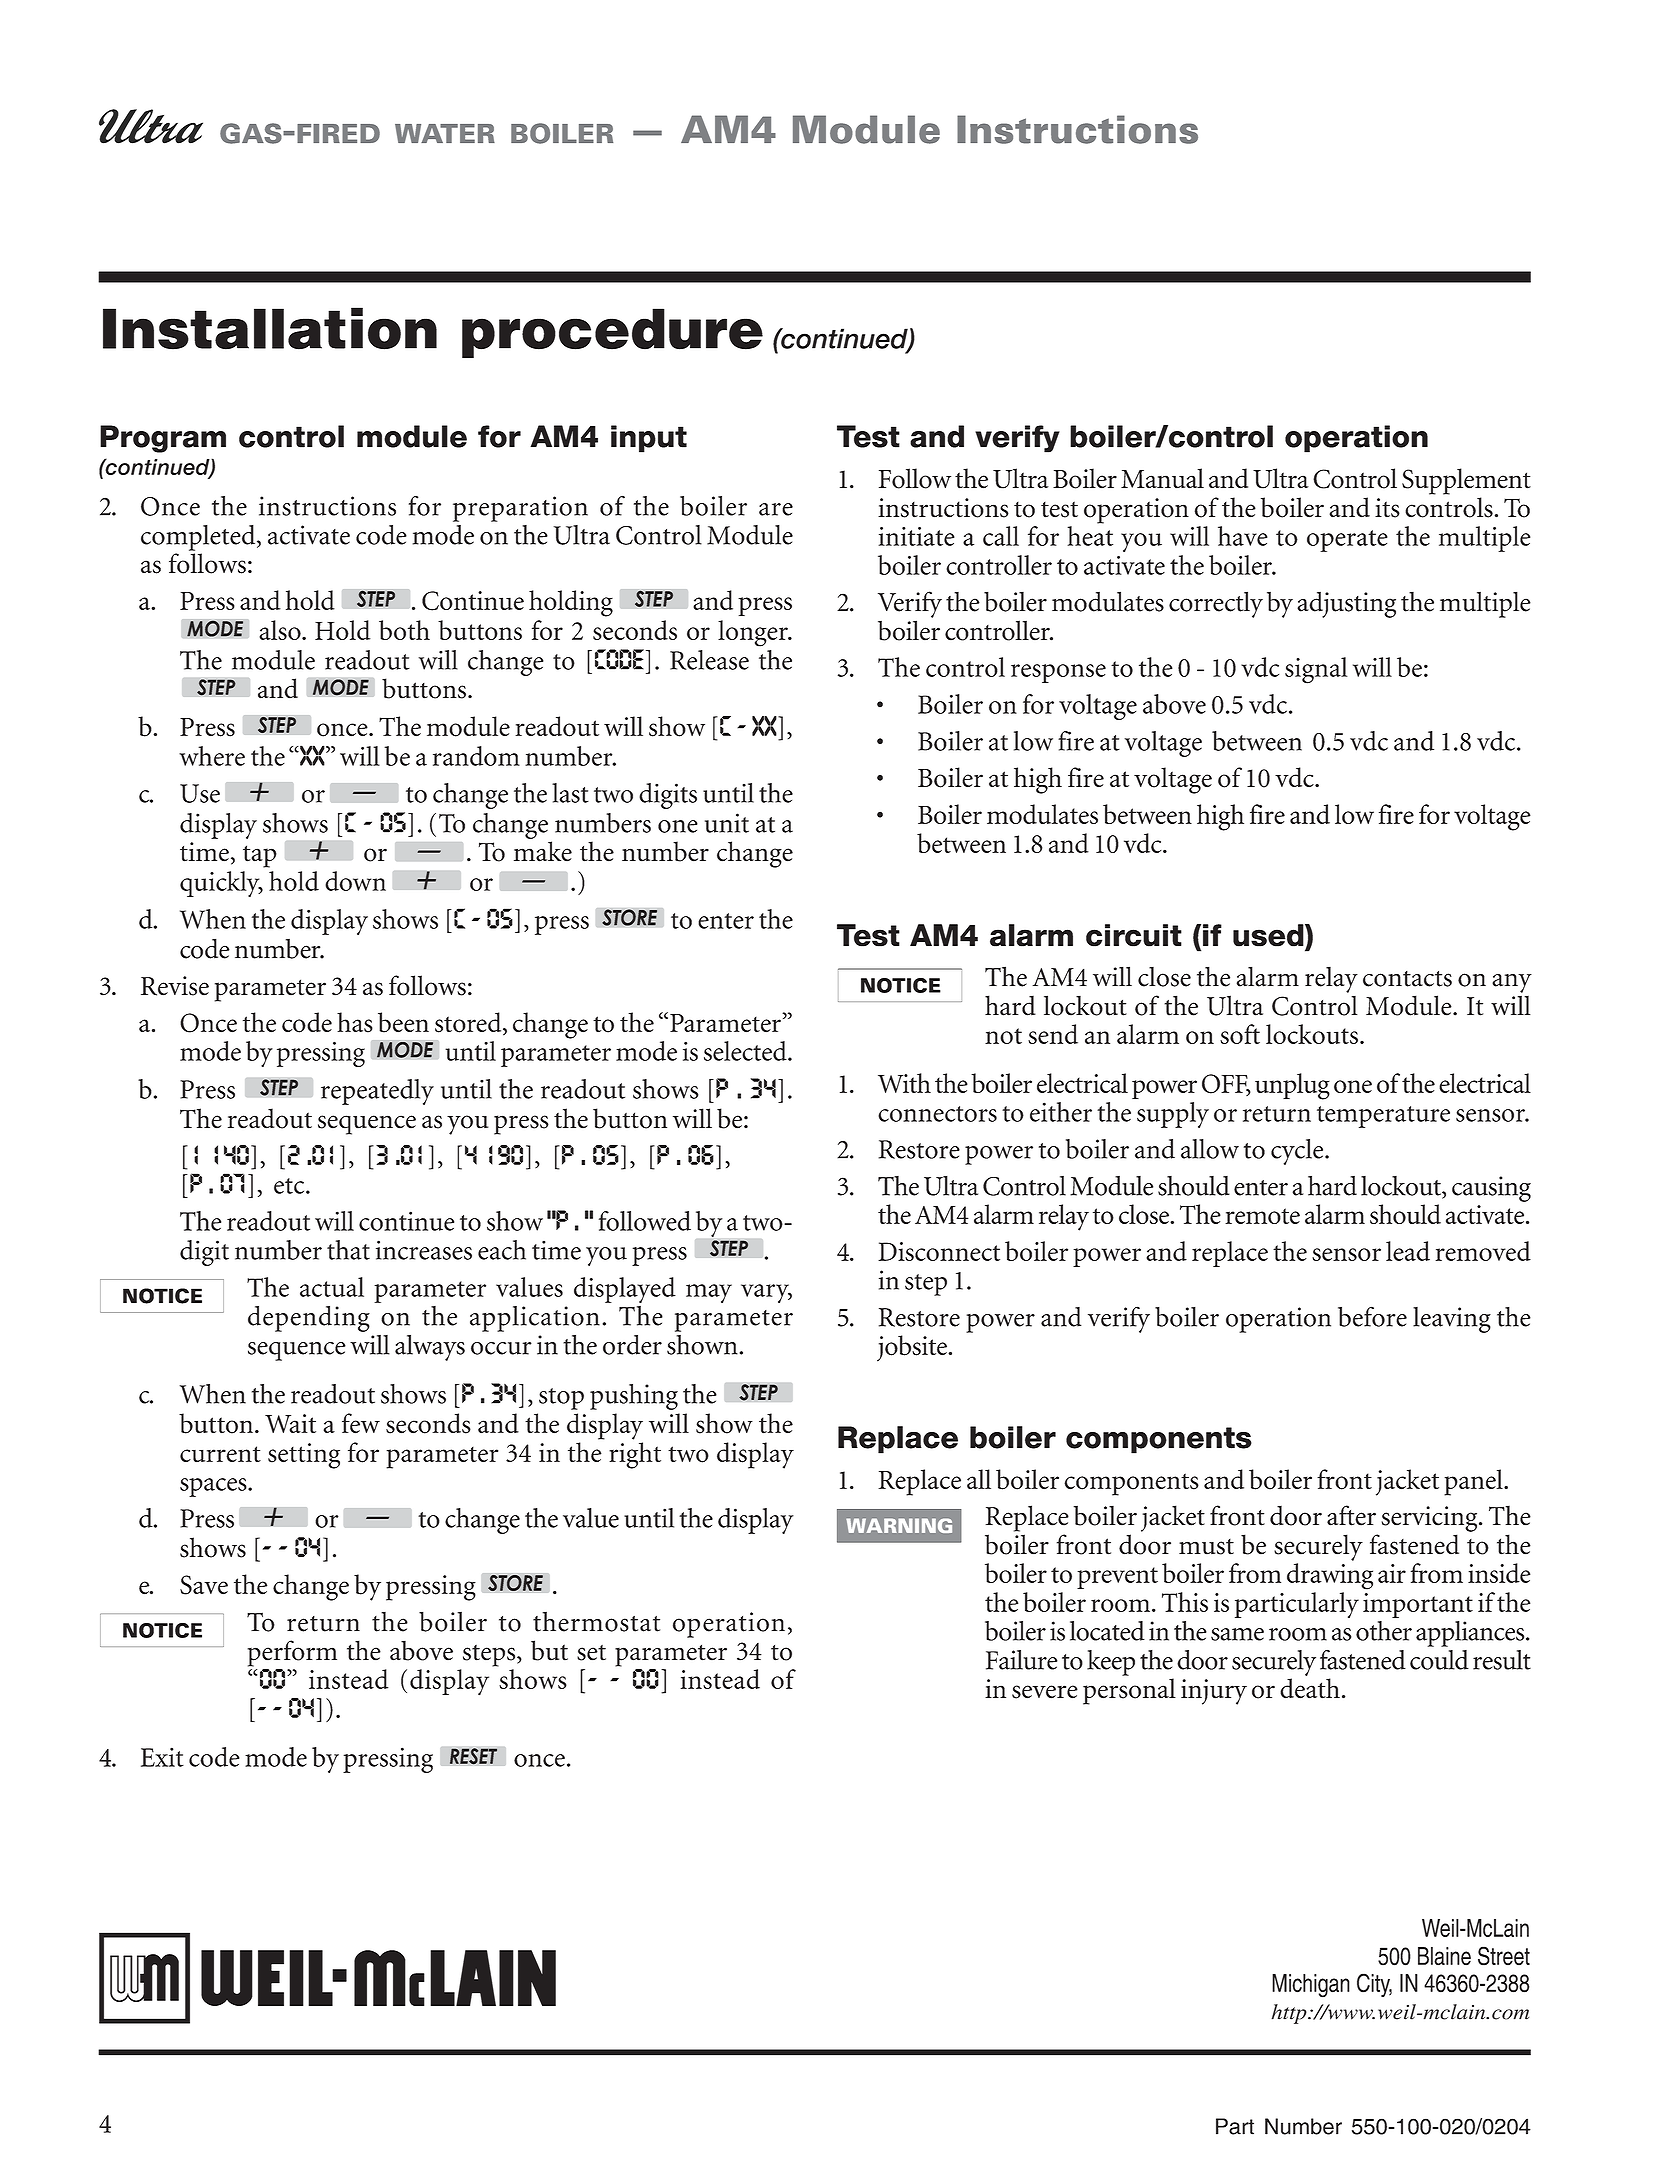 The image size is (1679, 2173). What do you see at coordinates (1466, 481) in the screenshot?
I see `Supplement` at bounding box center [1466, 481].
